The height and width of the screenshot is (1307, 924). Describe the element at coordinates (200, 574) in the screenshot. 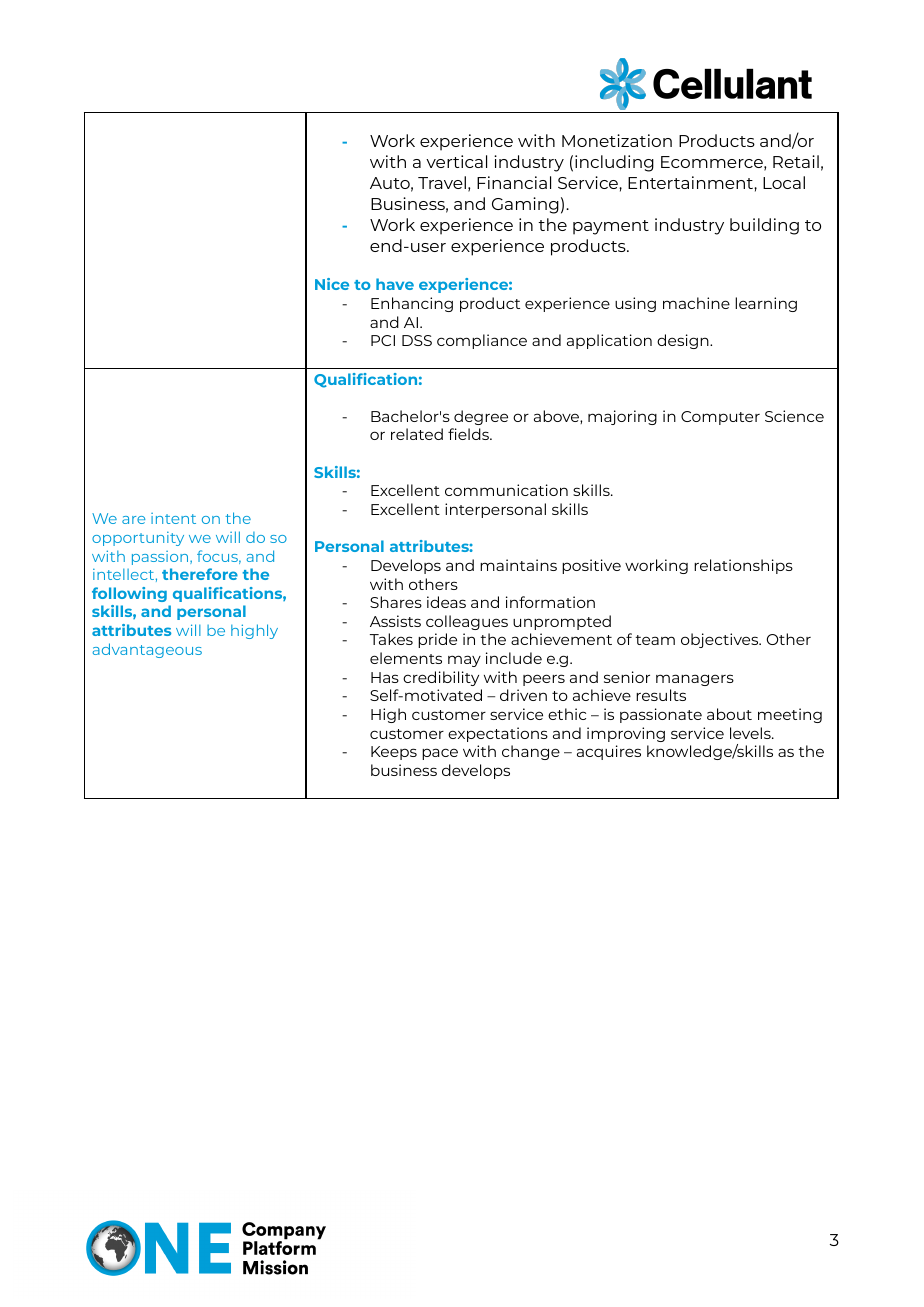

I see `therefore` at that location.
